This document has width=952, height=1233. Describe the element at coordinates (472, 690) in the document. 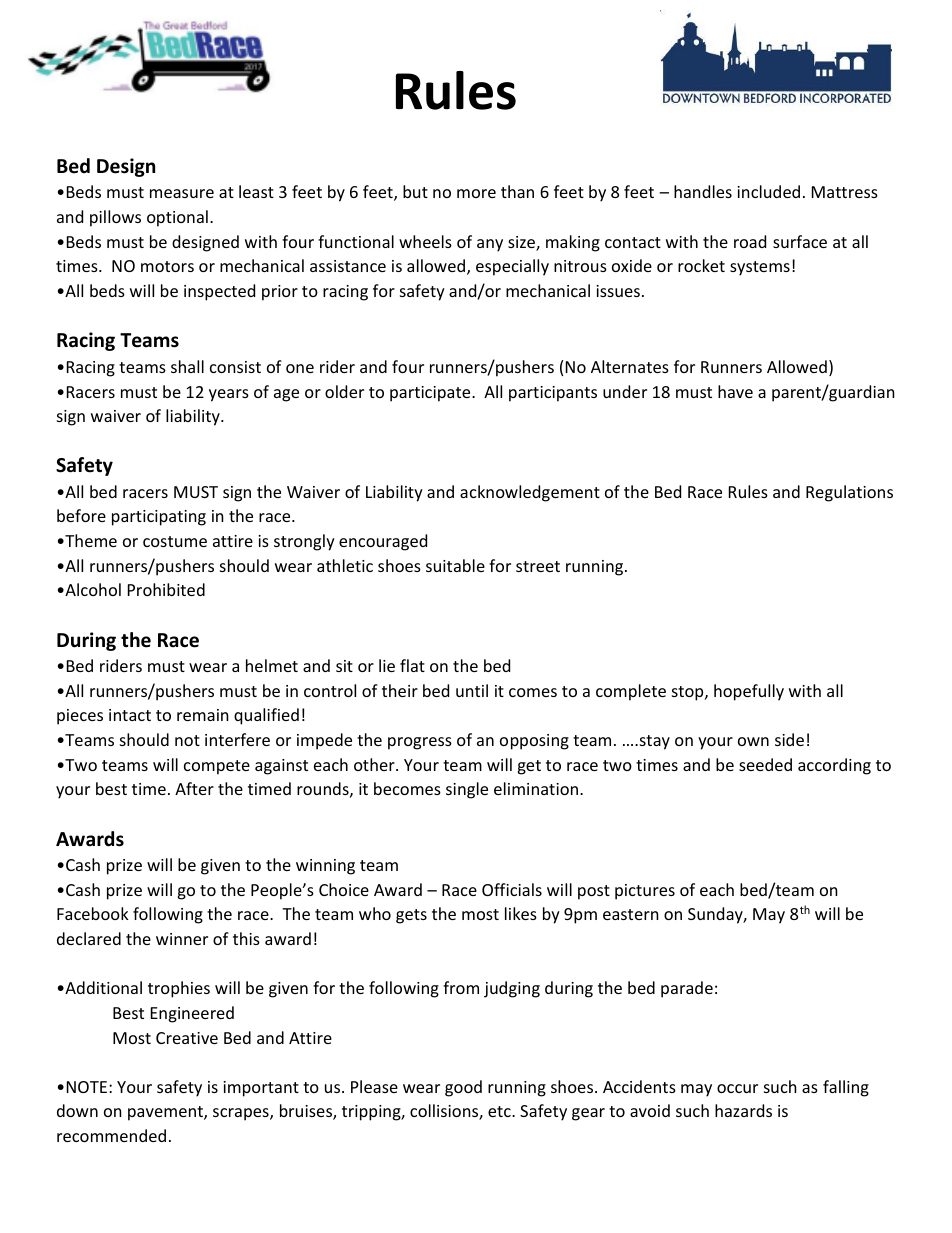

I see `until` at that location.
